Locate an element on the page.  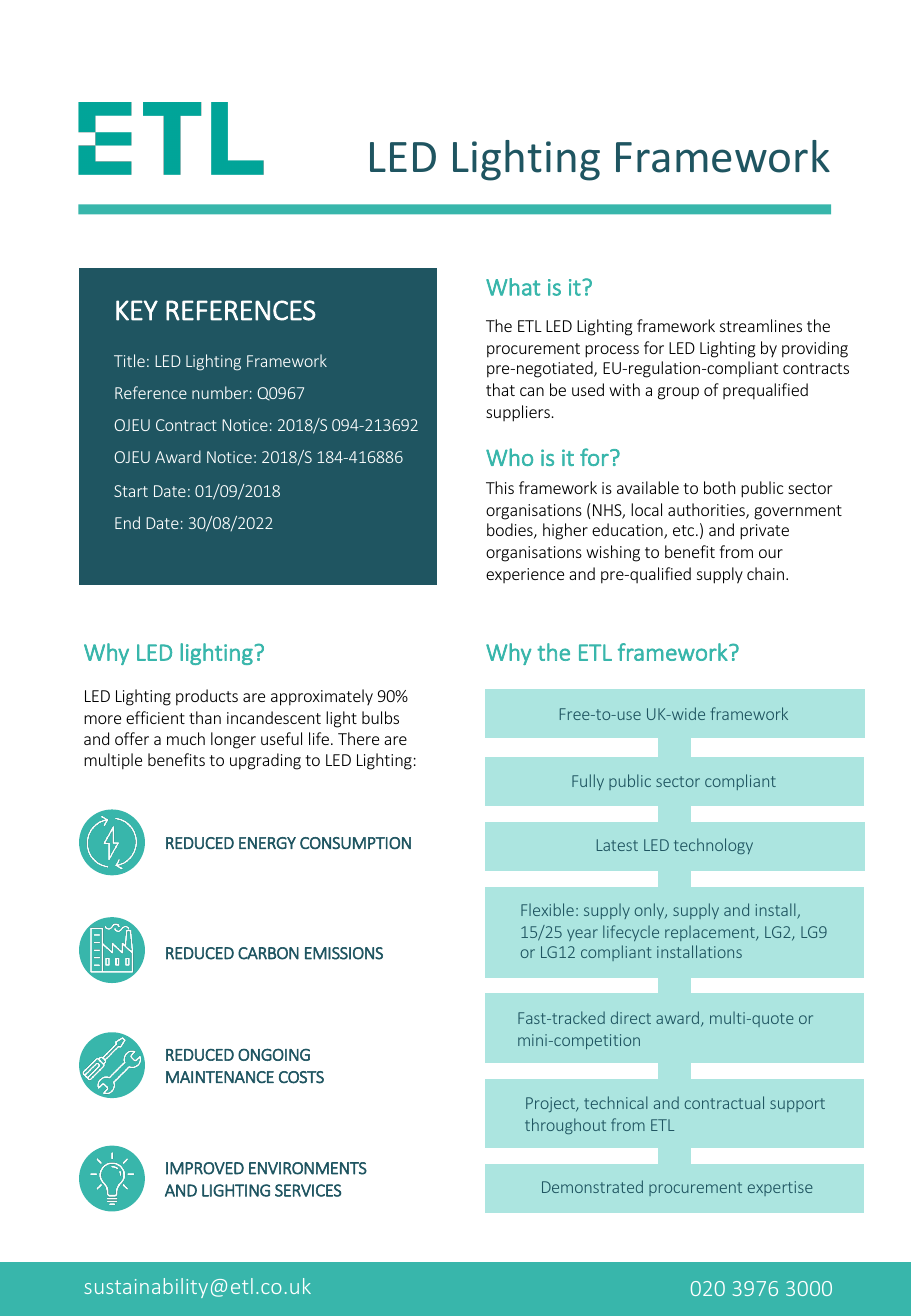
Start is located at coordinates (131, 491).
